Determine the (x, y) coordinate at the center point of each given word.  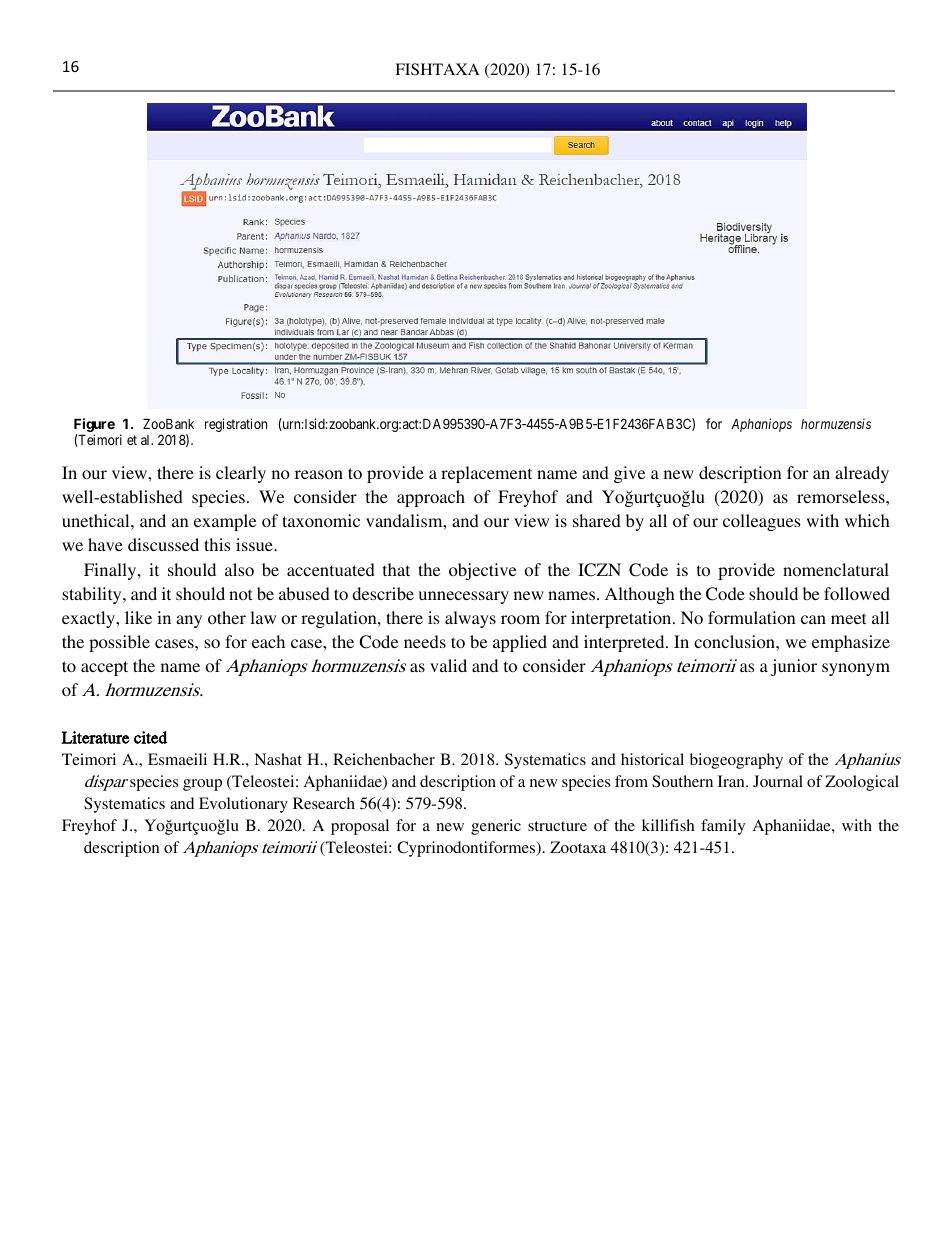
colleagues (762, 522)
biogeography (736, 761)
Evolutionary (243, 805)
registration (236, 425)
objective (483, 571)
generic (496, 827)
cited (150, 737)
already (862, 474)
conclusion (735, 641)
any (189, 621)
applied (520, 643)
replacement (486, 474)
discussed (163, 544)
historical (652, 759)
